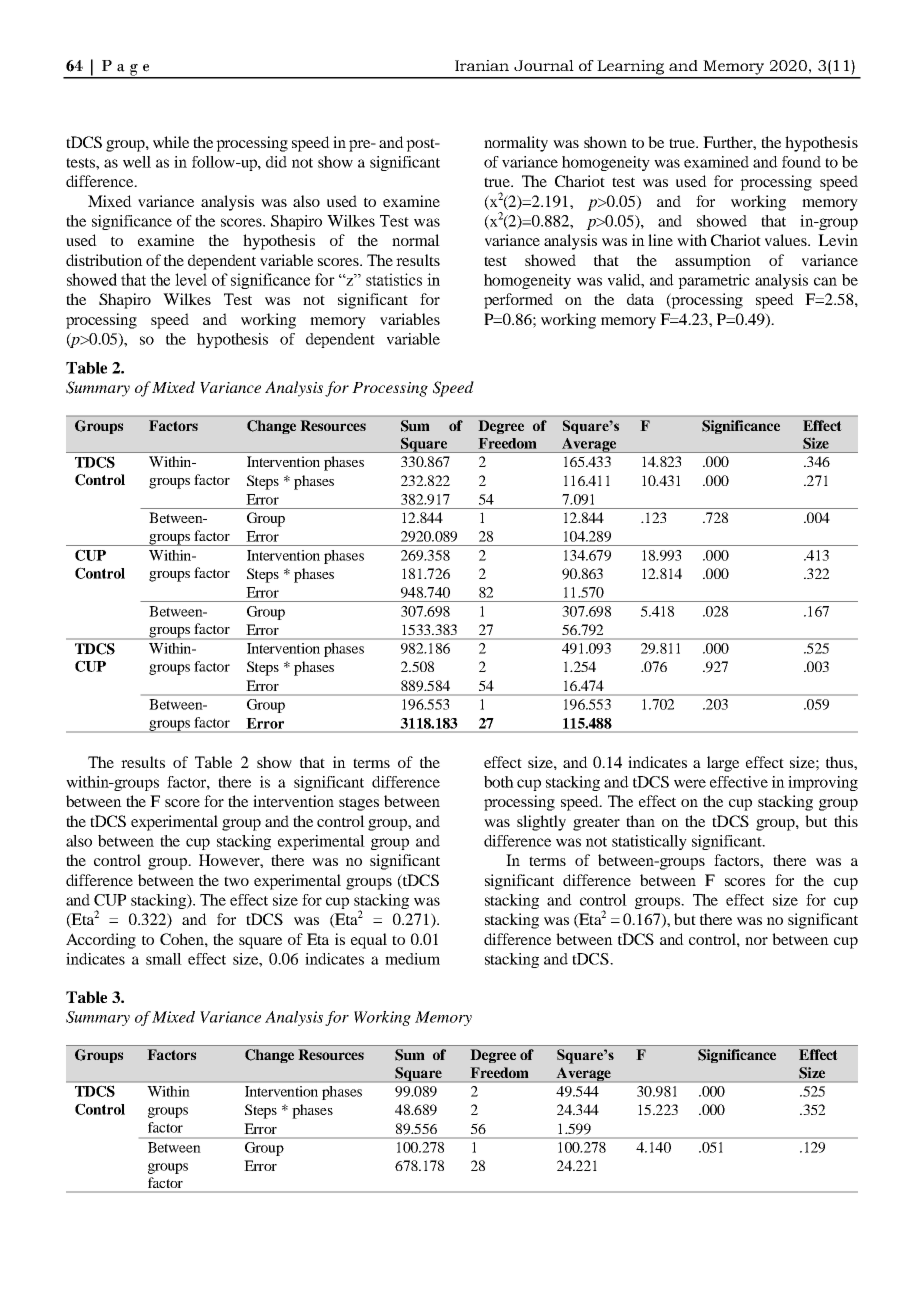 The height and width of the screenshot is (1308, 924). I want to click on found, so click(801, 162).
